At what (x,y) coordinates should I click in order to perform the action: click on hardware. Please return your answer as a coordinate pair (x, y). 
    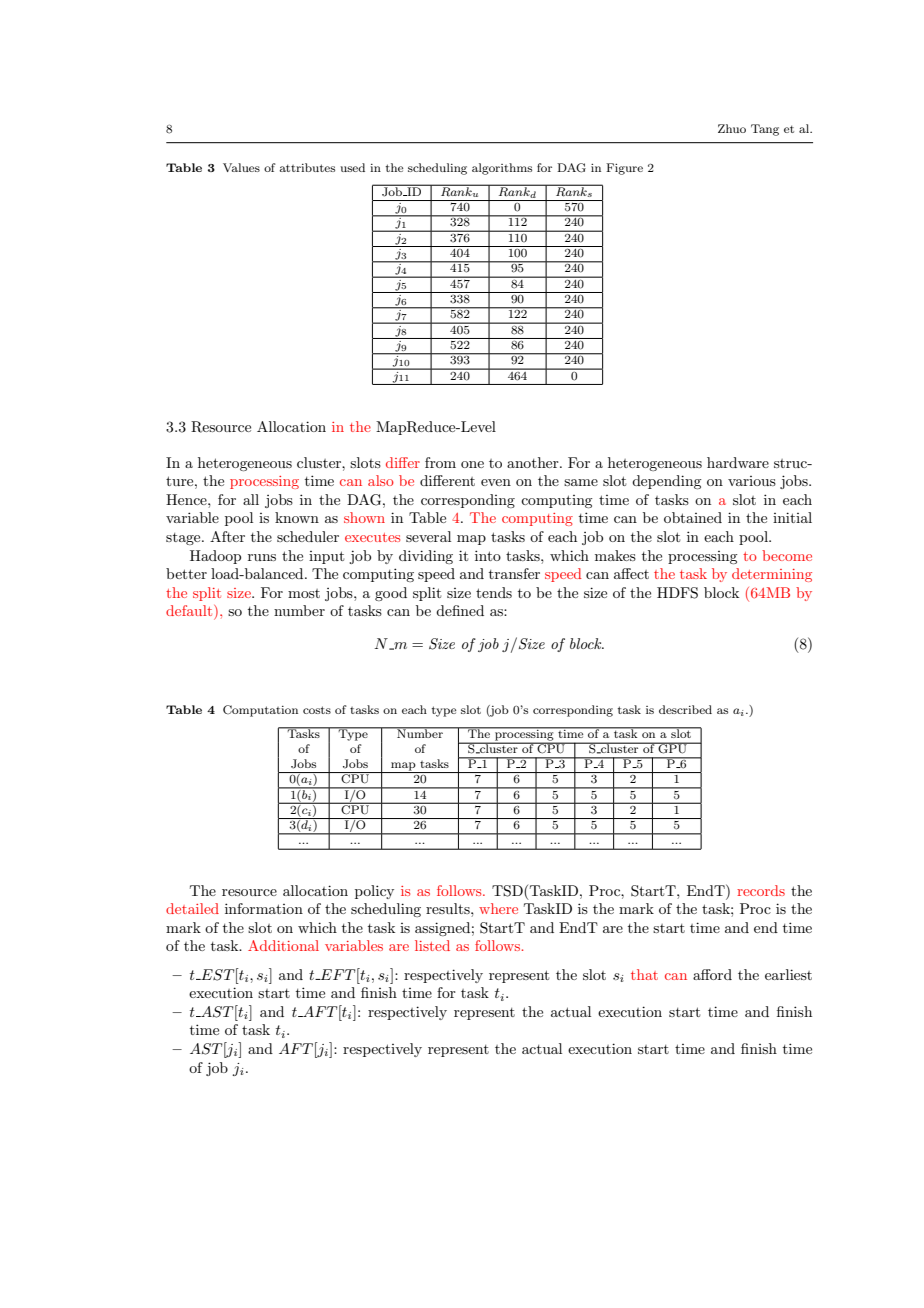
    Looking at the image, I should click on (738, 462).
